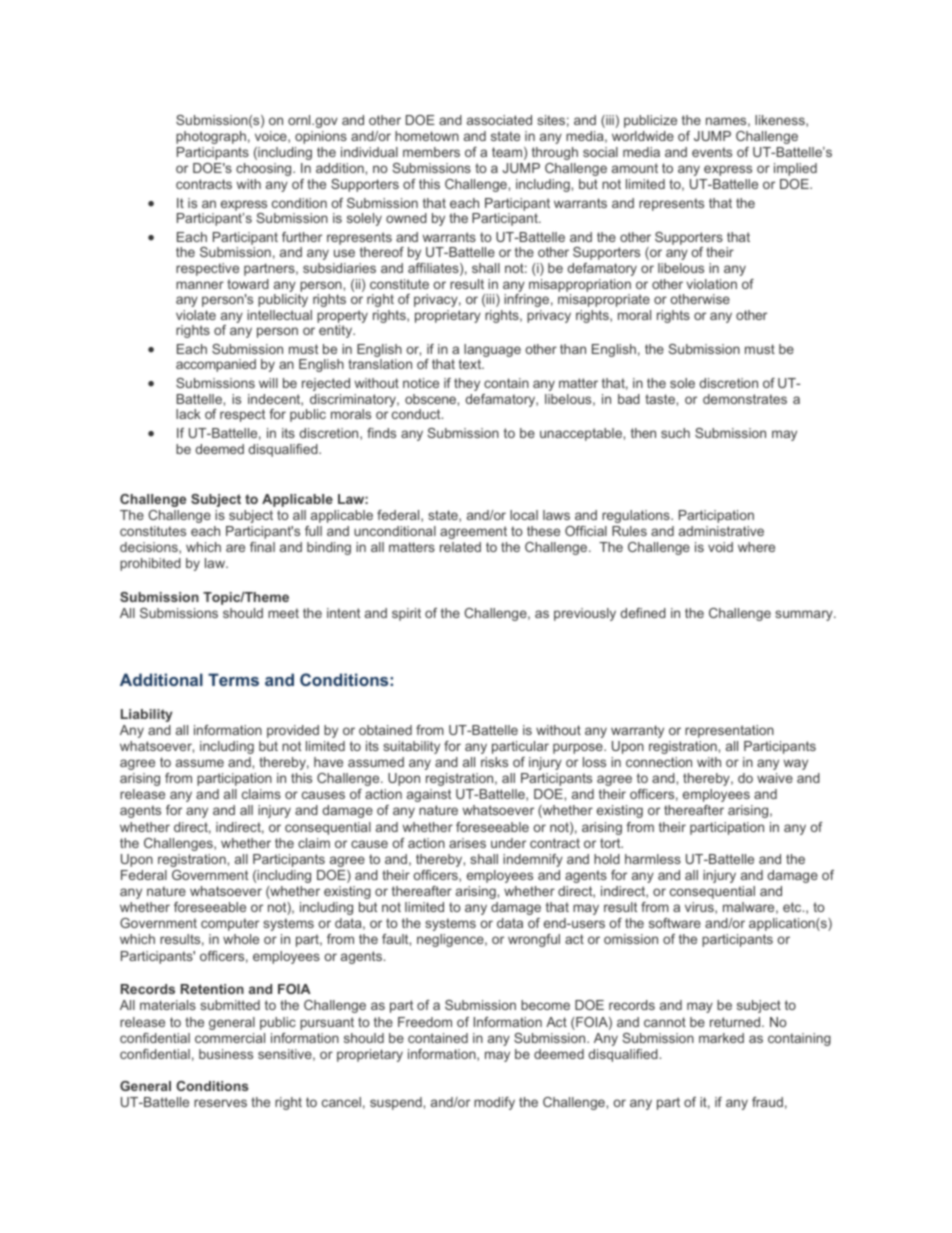  I want to click on members, so click(431, 152).
